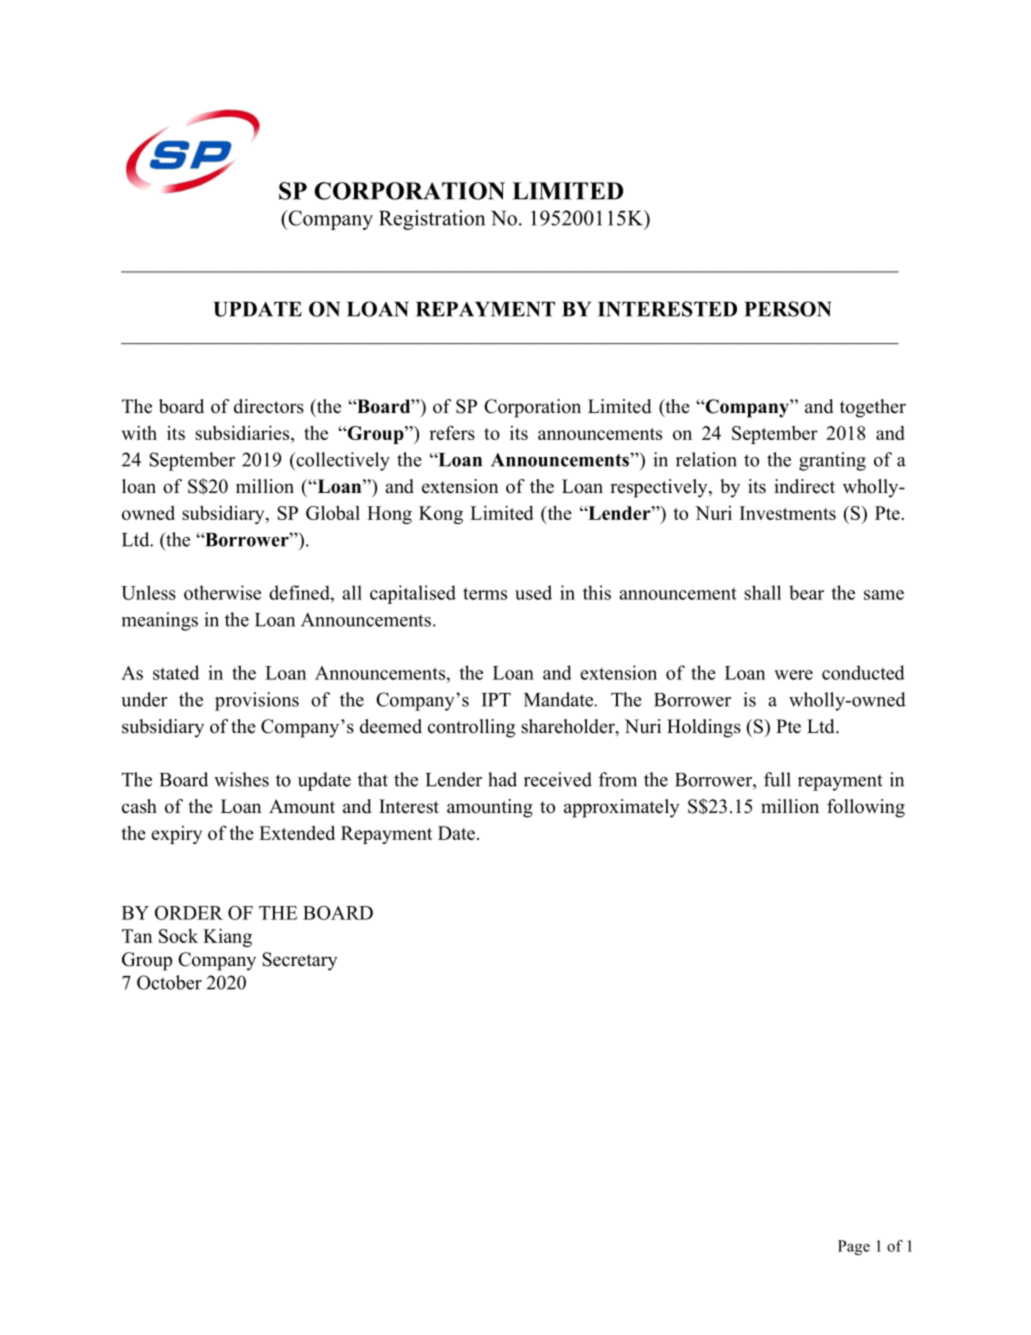 This screenshot has height=1335, width=1031. I want to click on full, so click(777, 779).
